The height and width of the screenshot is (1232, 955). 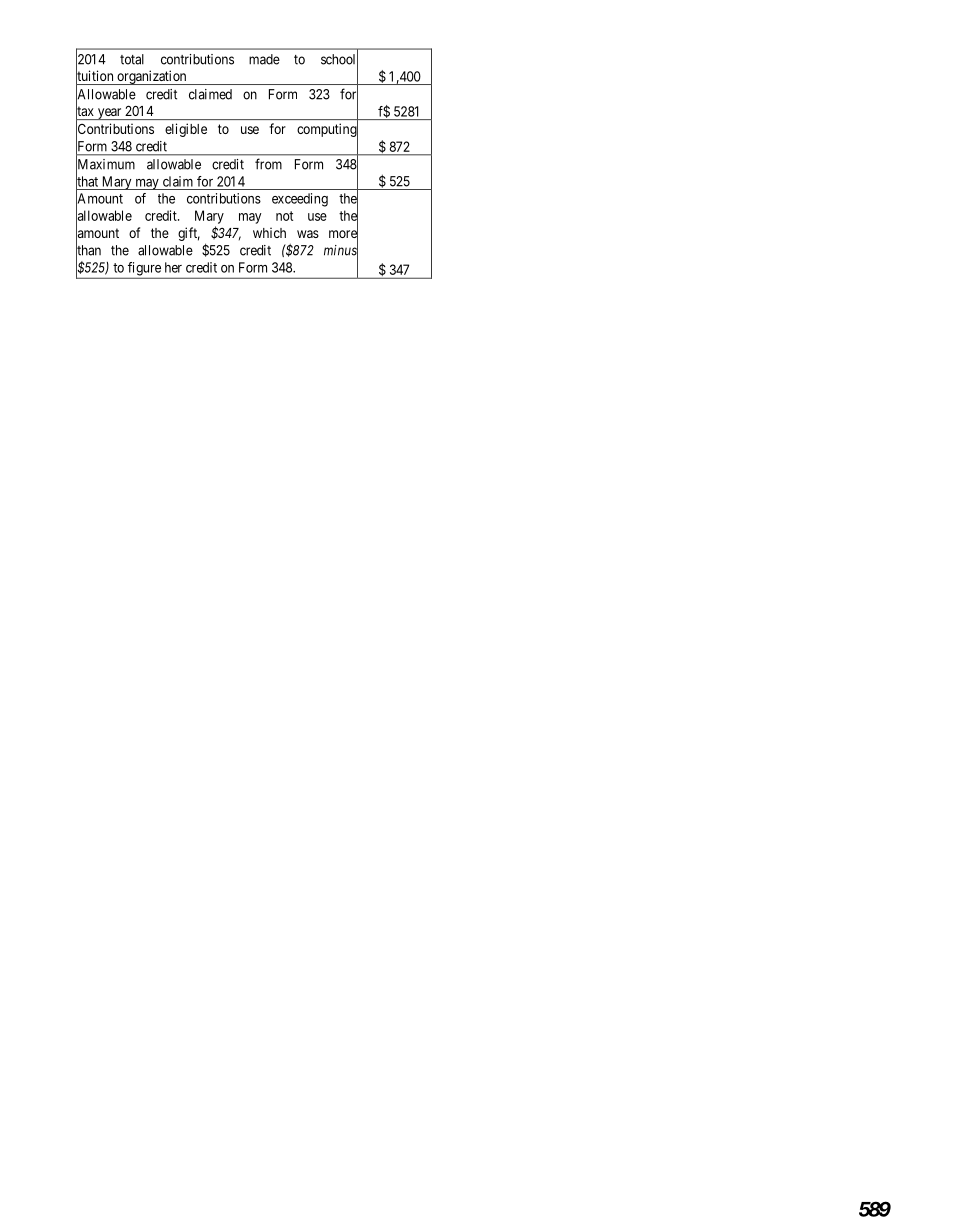 I want to click on computing, so click(x=327, y=130).
